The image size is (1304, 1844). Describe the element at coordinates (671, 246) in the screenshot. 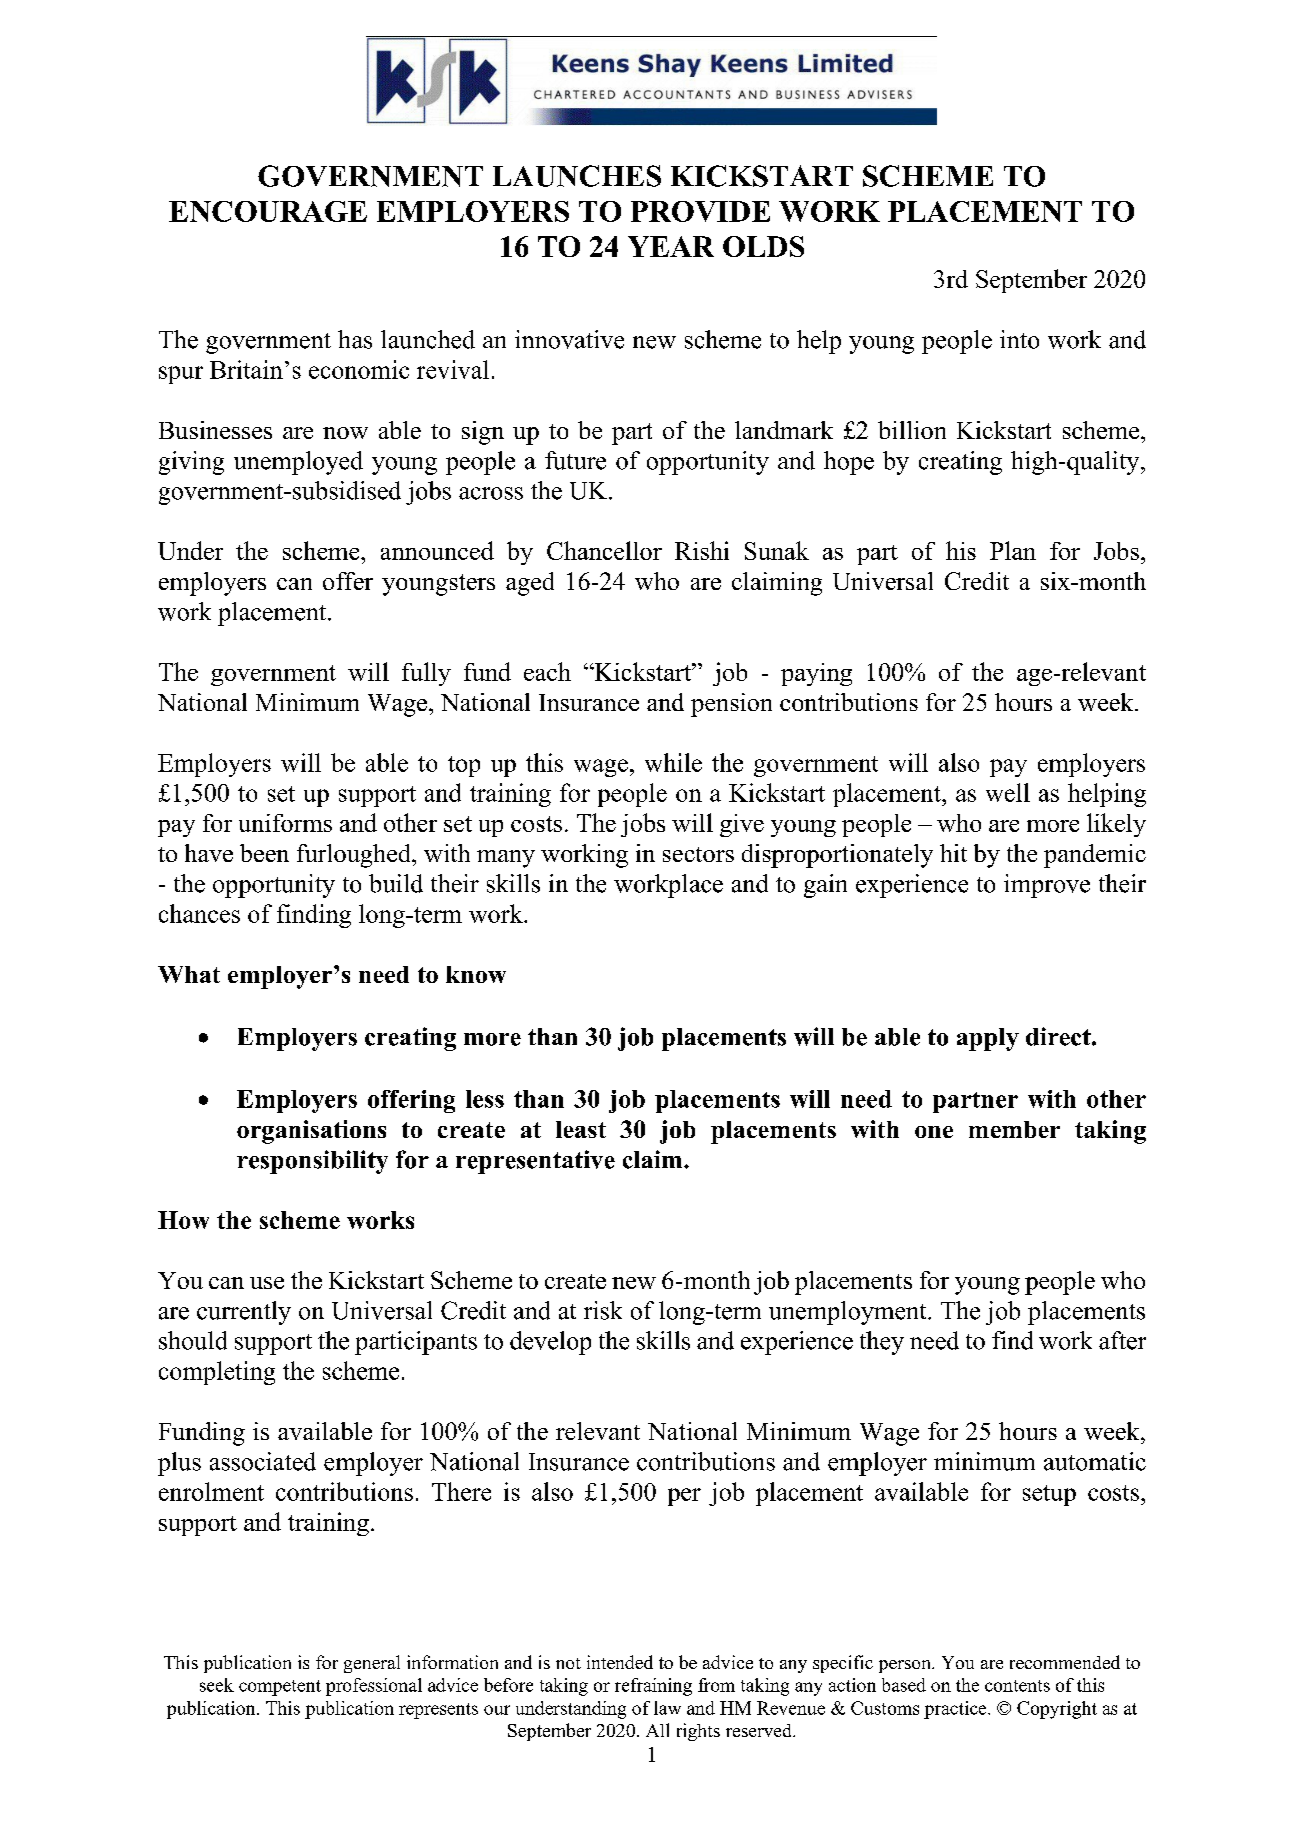

I see `YEAR` at that location.
